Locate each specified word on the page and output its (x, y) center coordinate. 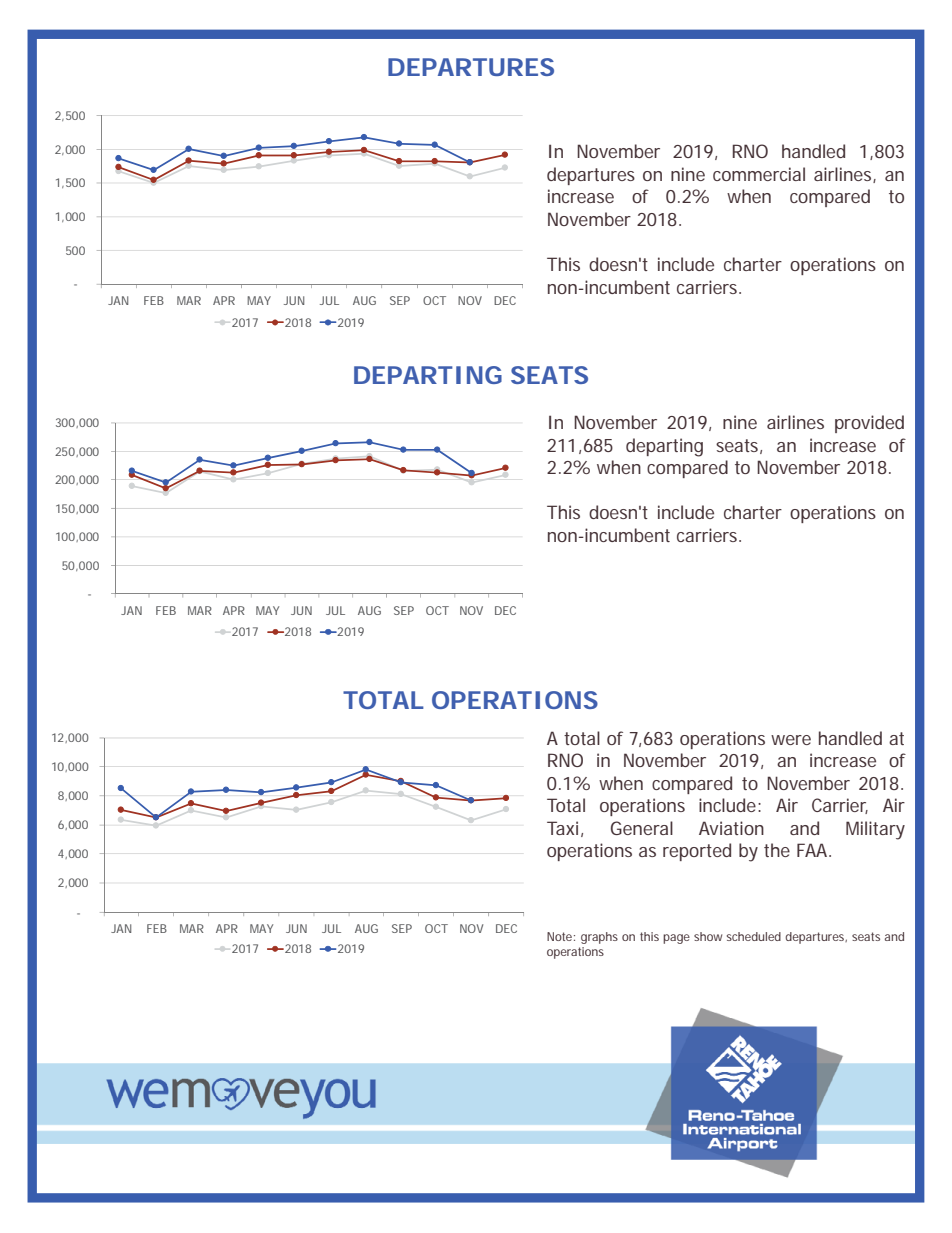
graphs (599, 938)
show (708, 936)
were (791, 740)
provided (869, 424)
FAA (812, 850)
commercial (759, 174)
